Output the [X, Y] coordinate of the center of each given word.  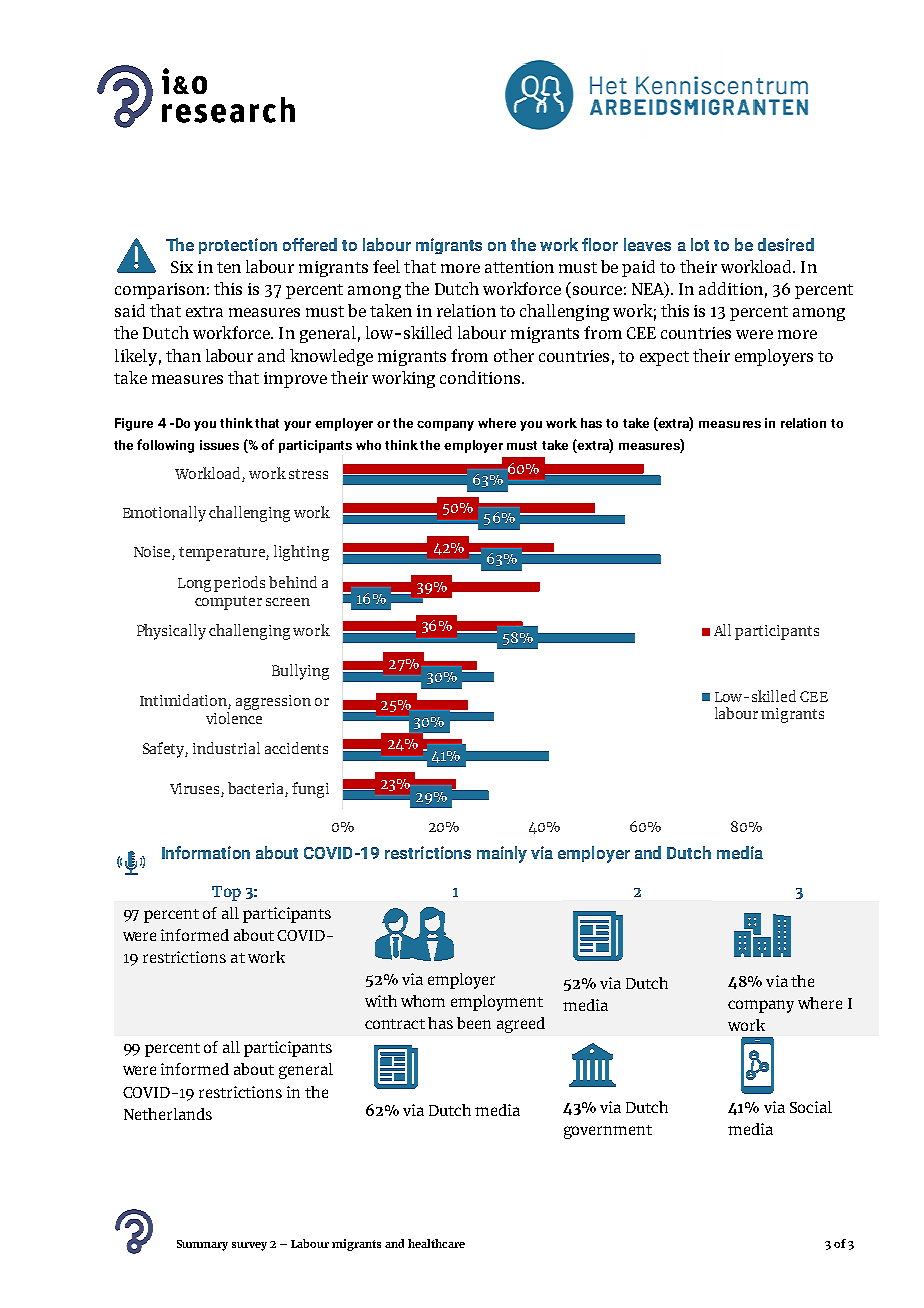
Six [182, 267]
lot [700, 244]
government [608, 1132]
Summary [202, 1245]
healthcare [436, 1243]
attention [519, 267]
